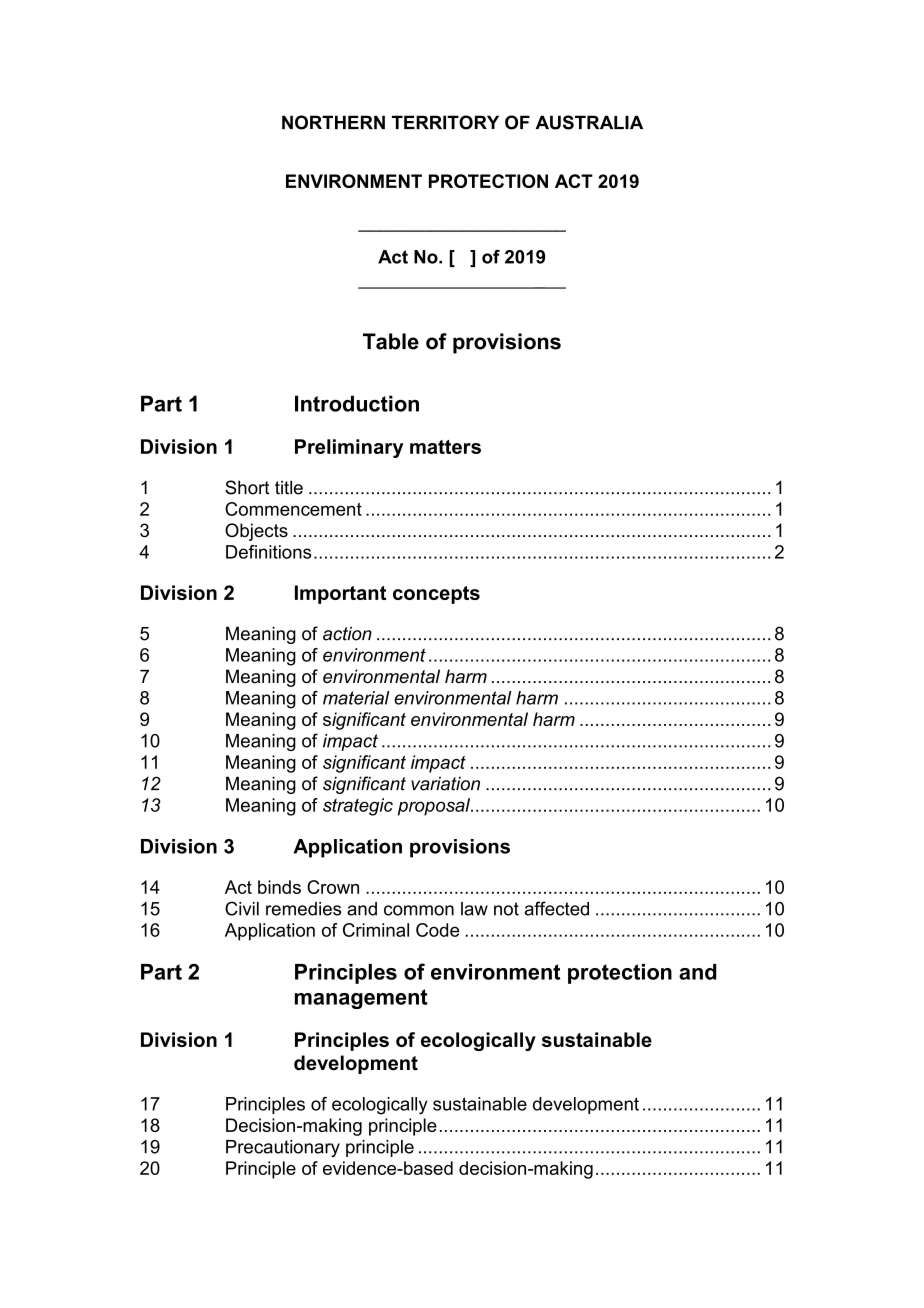 Image resolution: width=924 pixels, height=1308 pixels. Describe the element at coordinates (445, 122) in the page. I see `TERRITORY` at that location.
